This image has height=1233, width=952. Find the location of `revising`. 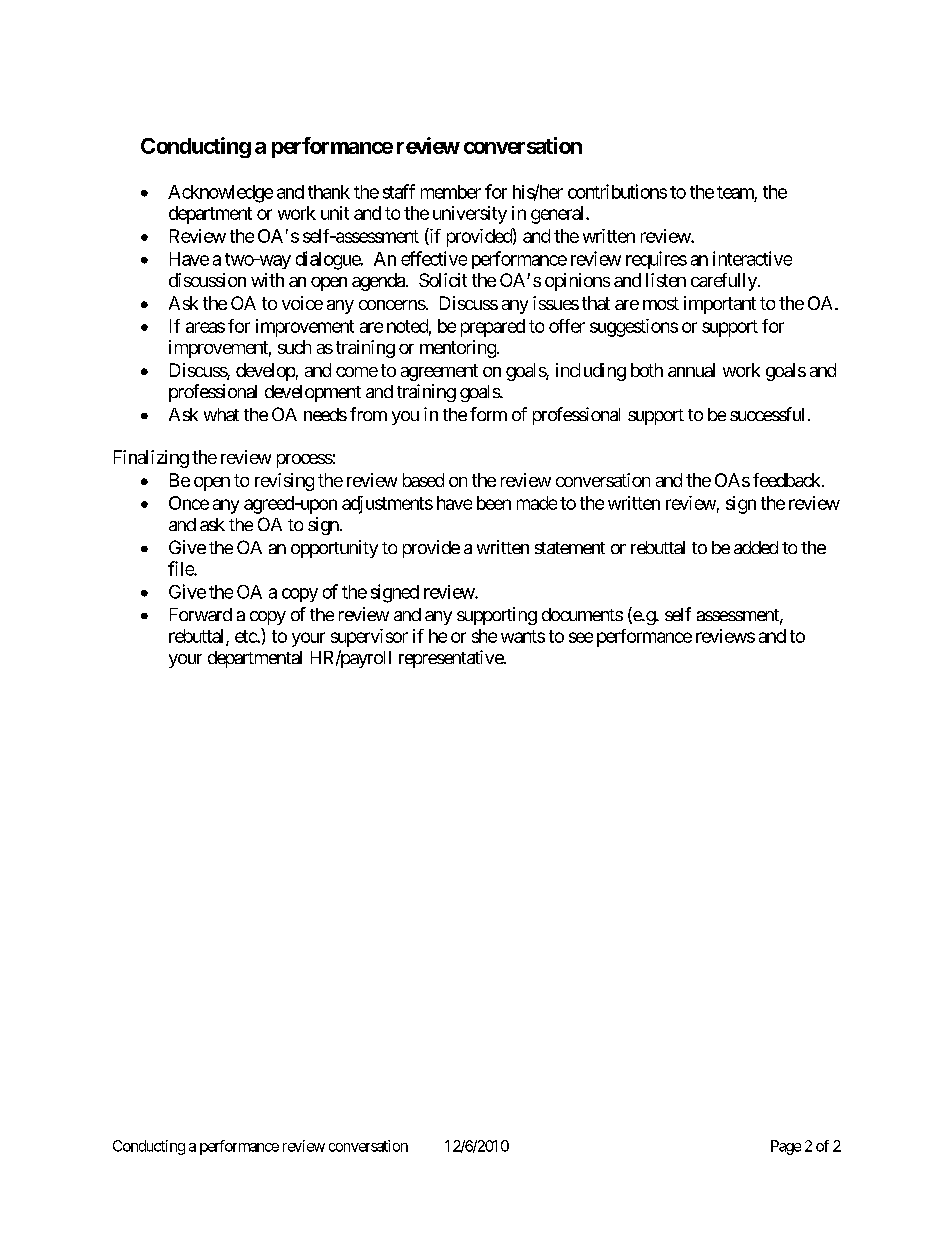

revising is located at coordinates (284, 482).
